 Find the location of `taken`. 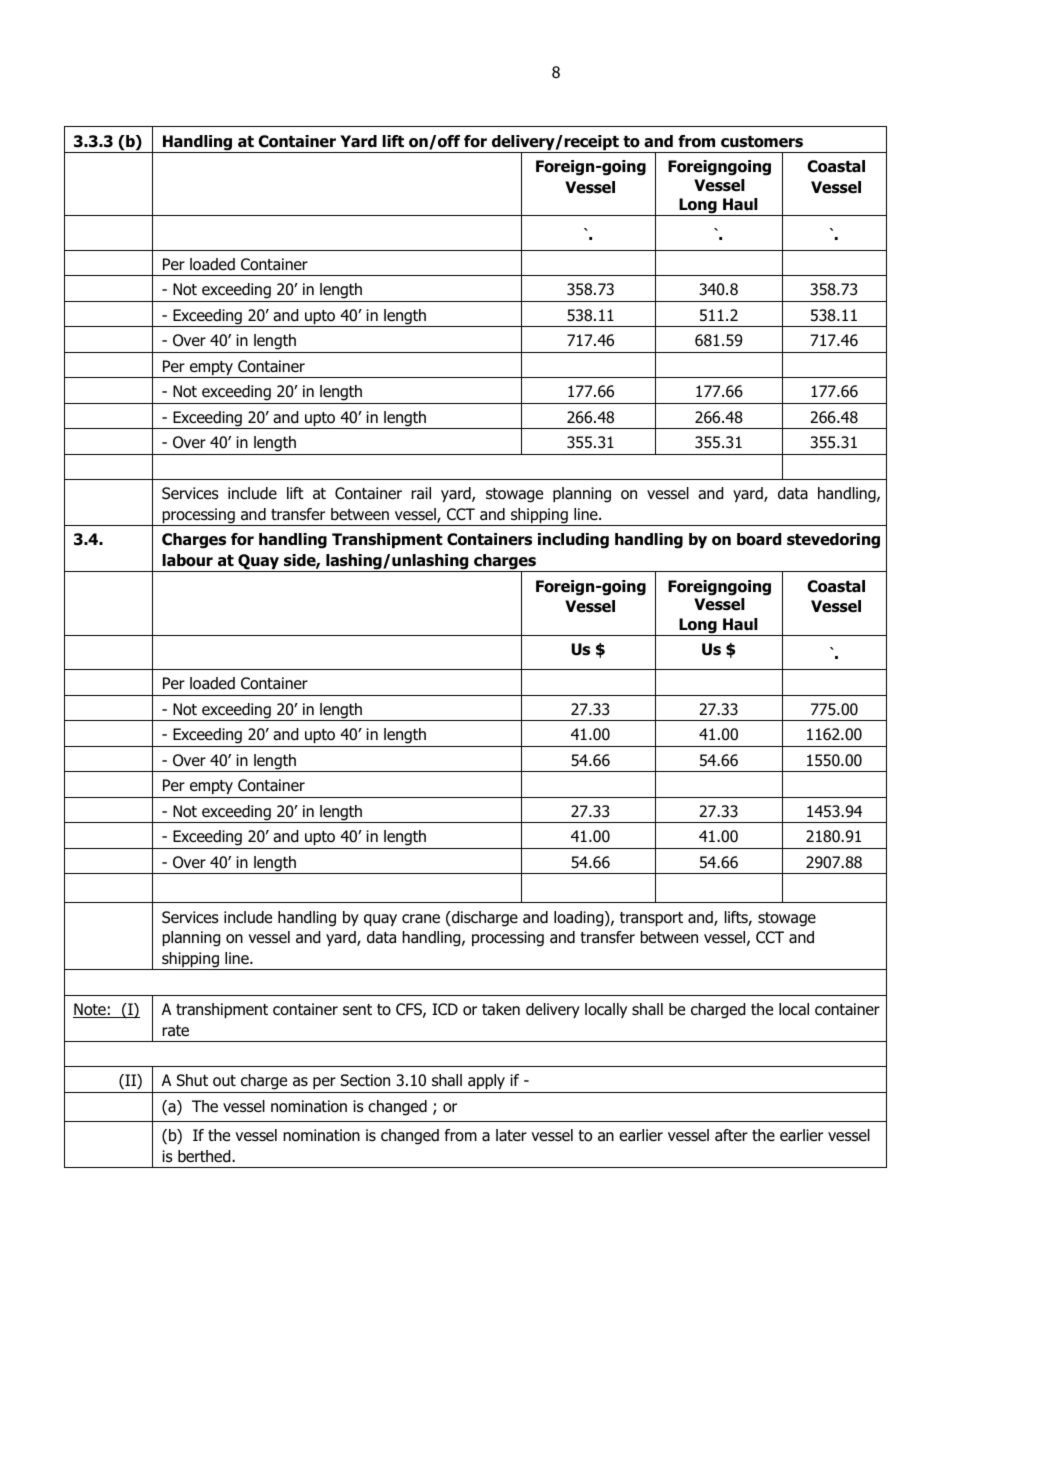

taken is located at coordinates (501, 1009).
